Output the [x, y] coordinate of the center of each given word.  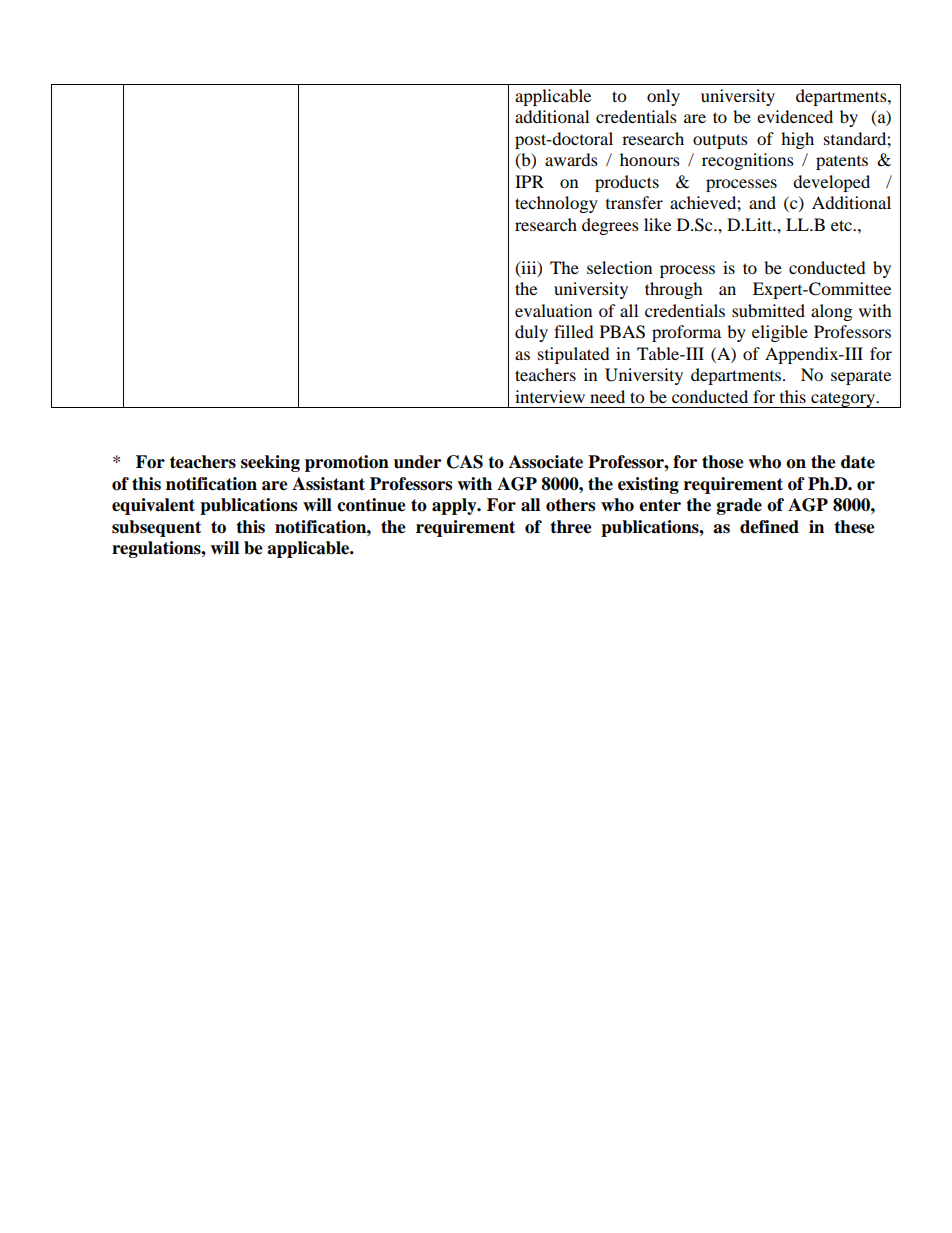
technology [556, 204]
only [663, 97]
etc [842, 225]
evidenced [795, 116]
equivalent [153, 506]
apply [455, 506]
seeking [270, 463]
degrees [610, 226]
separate [861, 377]
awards [571, 159]
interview [550, 396]
